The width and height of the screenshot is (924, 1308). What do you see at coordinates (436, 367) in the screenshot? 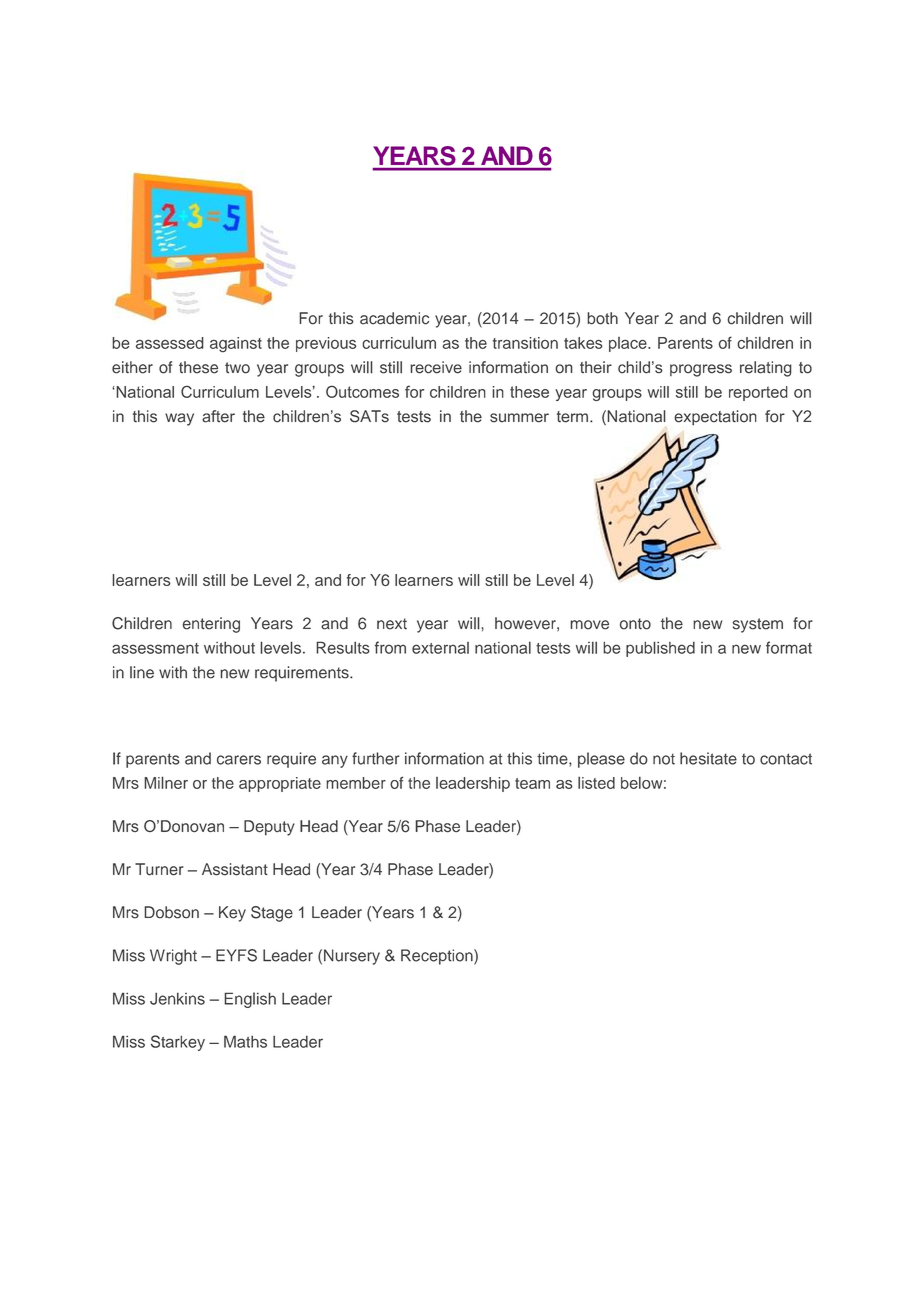
I see `receive` at bounding box center [436, 367].
